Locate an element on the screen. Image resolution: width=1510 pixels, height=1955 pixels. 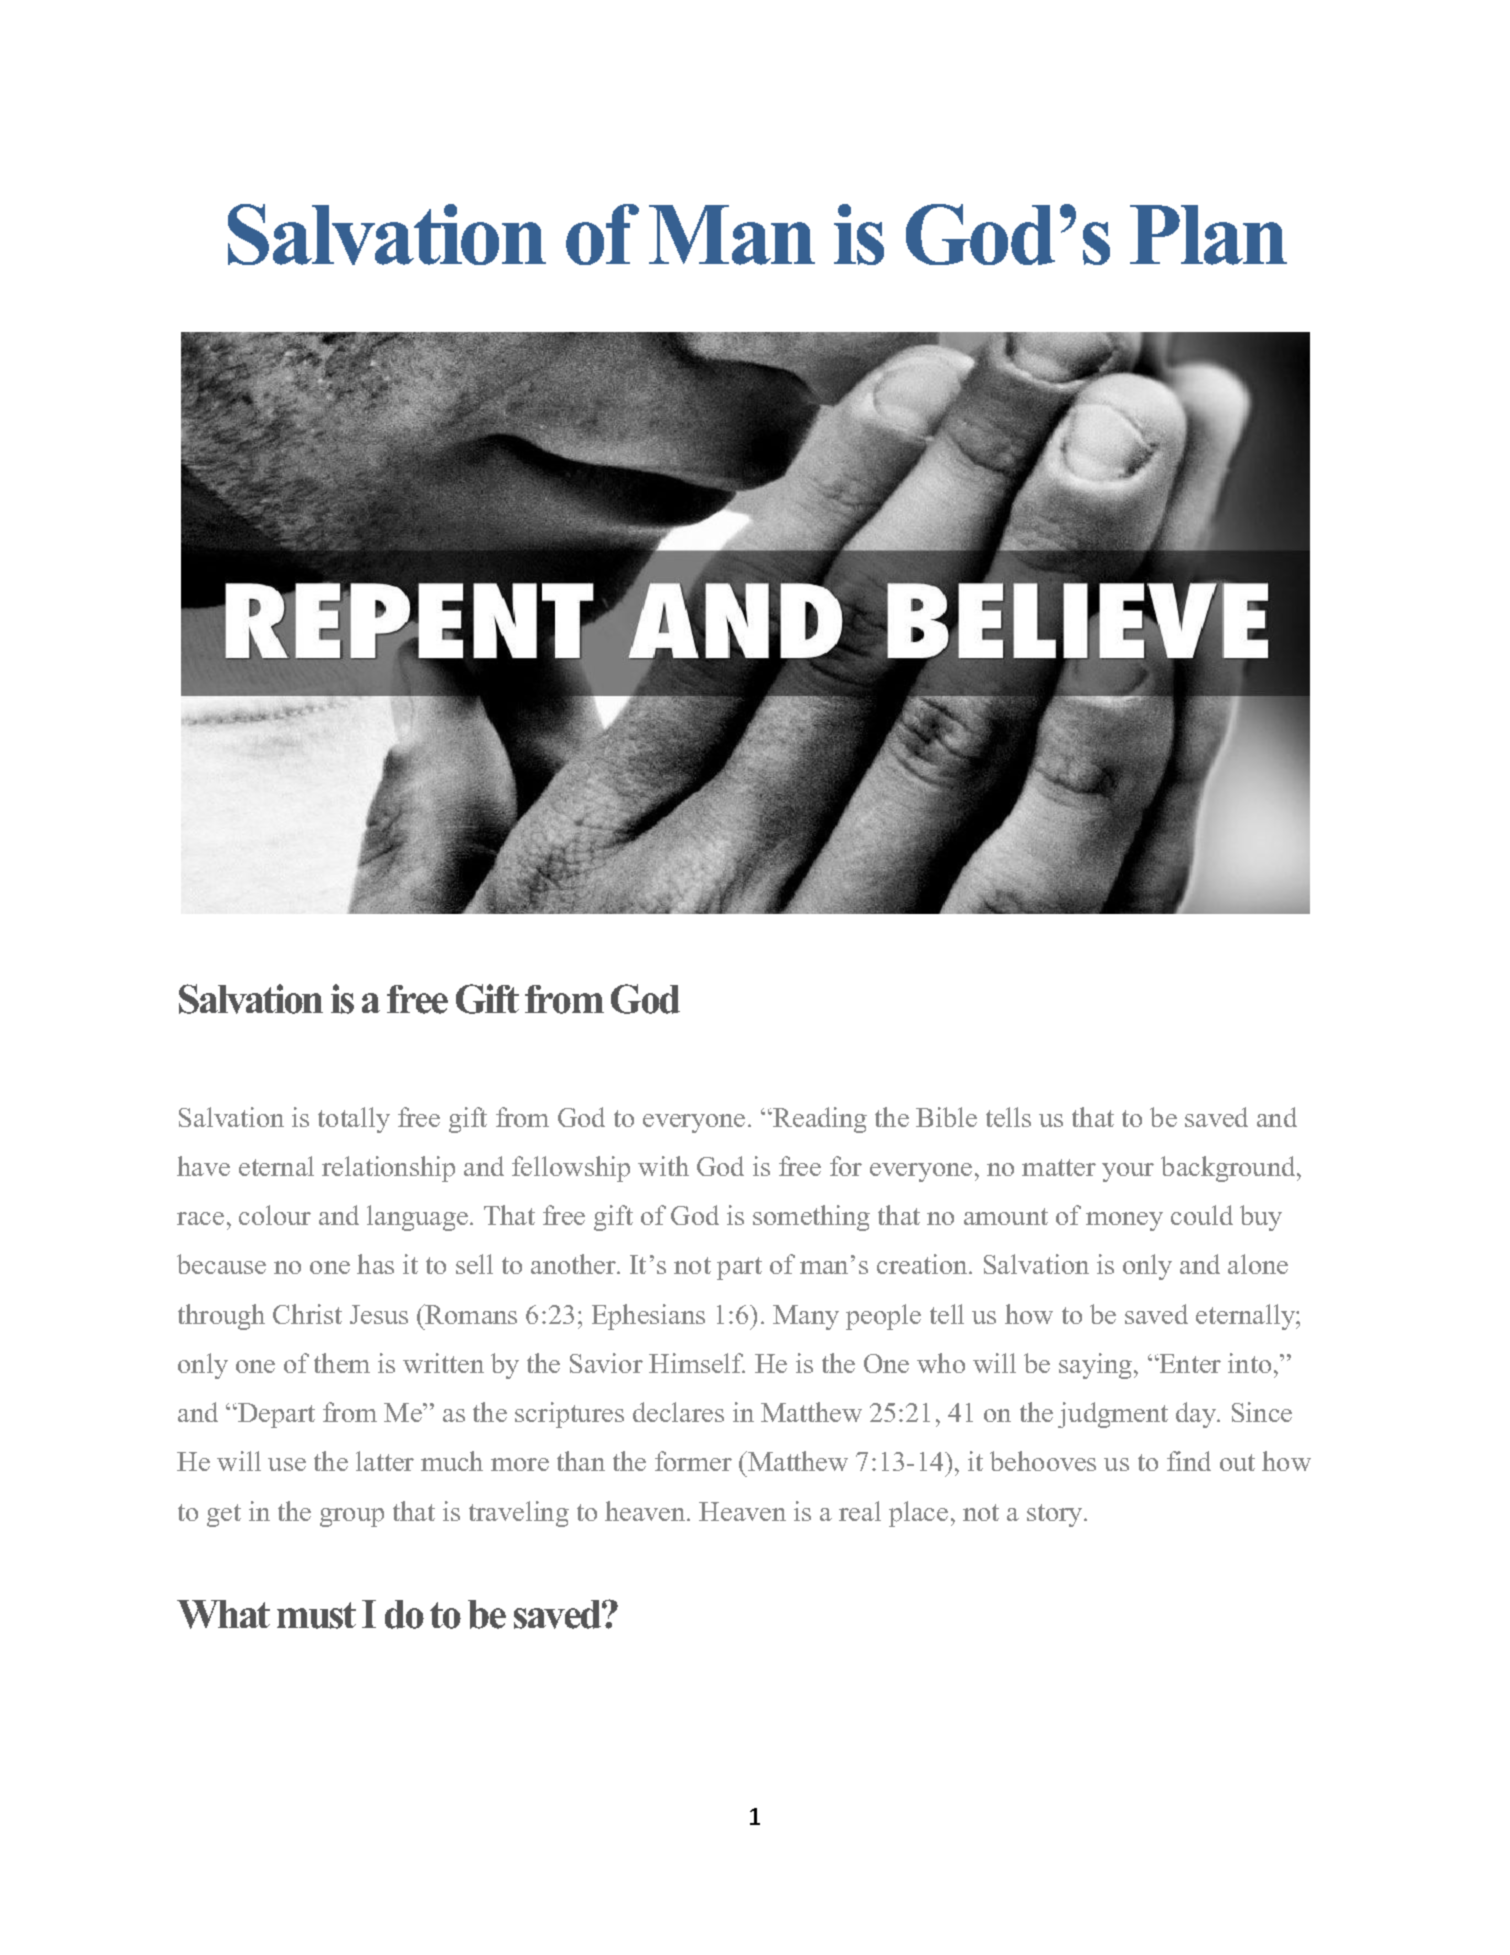
with is located at coordinates (663, 1166).
